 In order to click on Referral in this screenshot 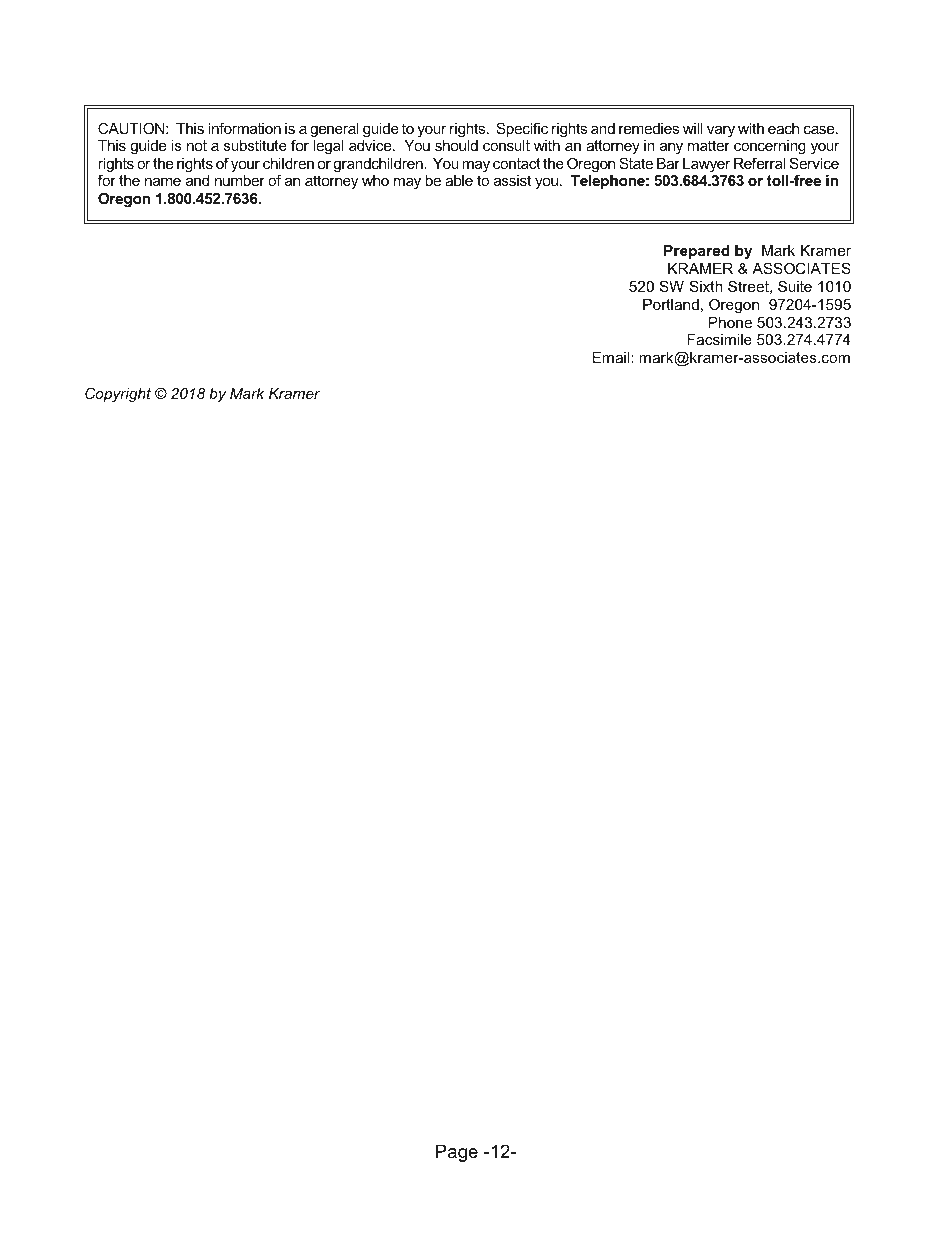, I will do `click(759, 163)`.
